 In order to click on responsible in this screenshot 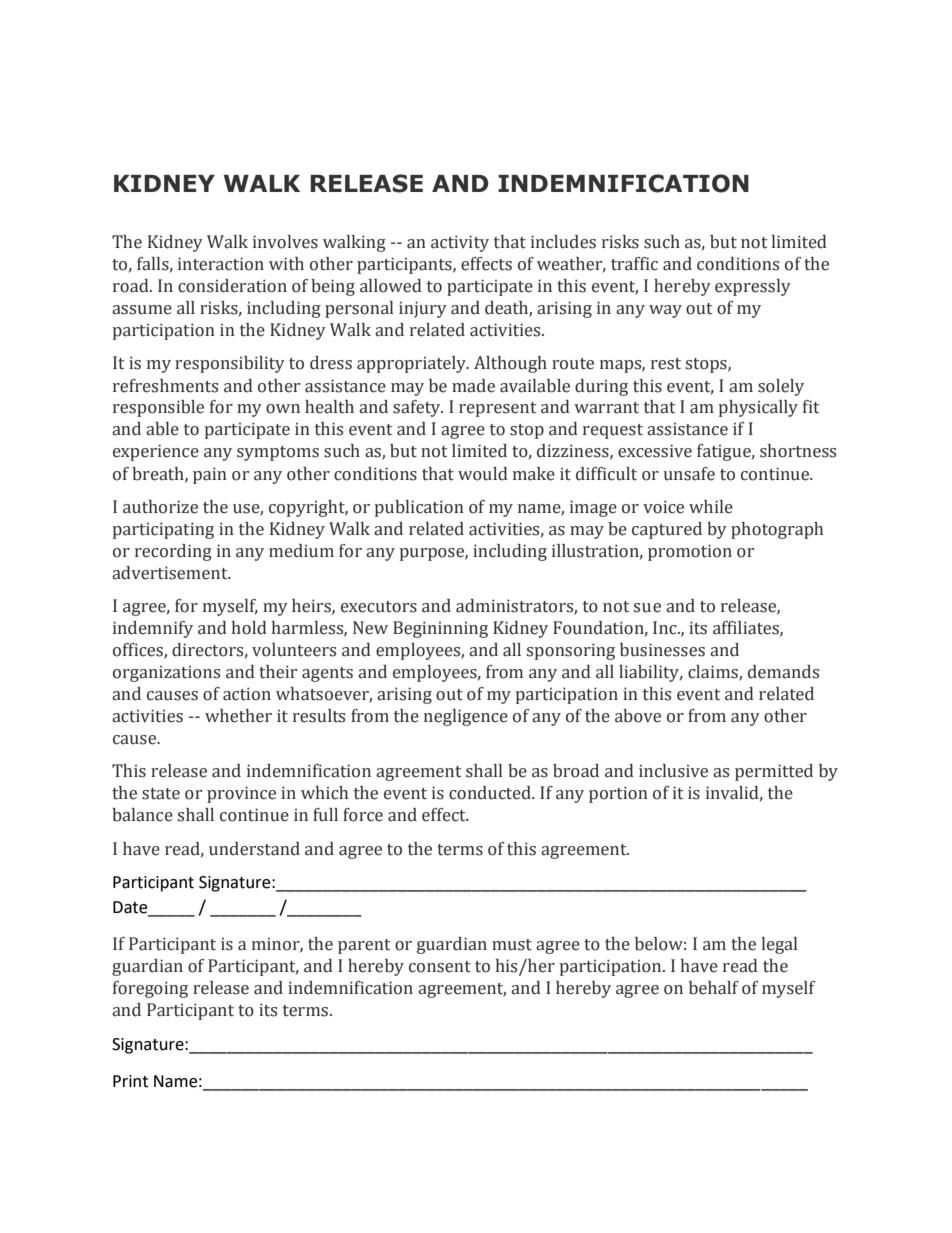, I will do `click(158, 408)`.
